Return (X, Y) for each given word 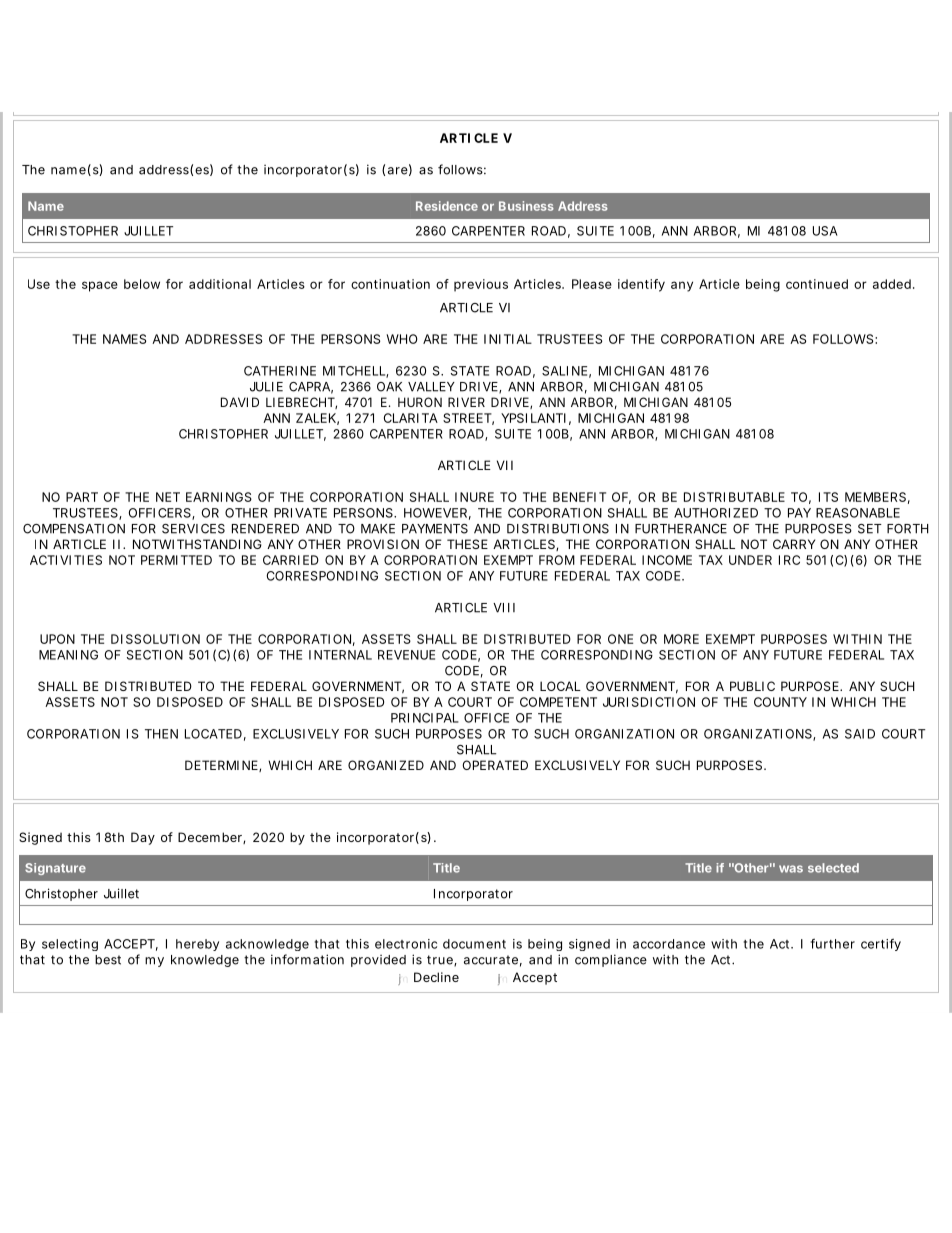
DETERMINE (221, 765)
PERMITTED (176, 560)
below (142, 284)
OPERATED (495, 765)
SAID (860, 734)
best (108, 960)
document (474, 944)
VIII (504, 608)
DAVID (240, 402)
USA (825, 231)
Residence (447, 206)
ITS (828, 497)
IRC (789, 560)
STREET (467, 418)
